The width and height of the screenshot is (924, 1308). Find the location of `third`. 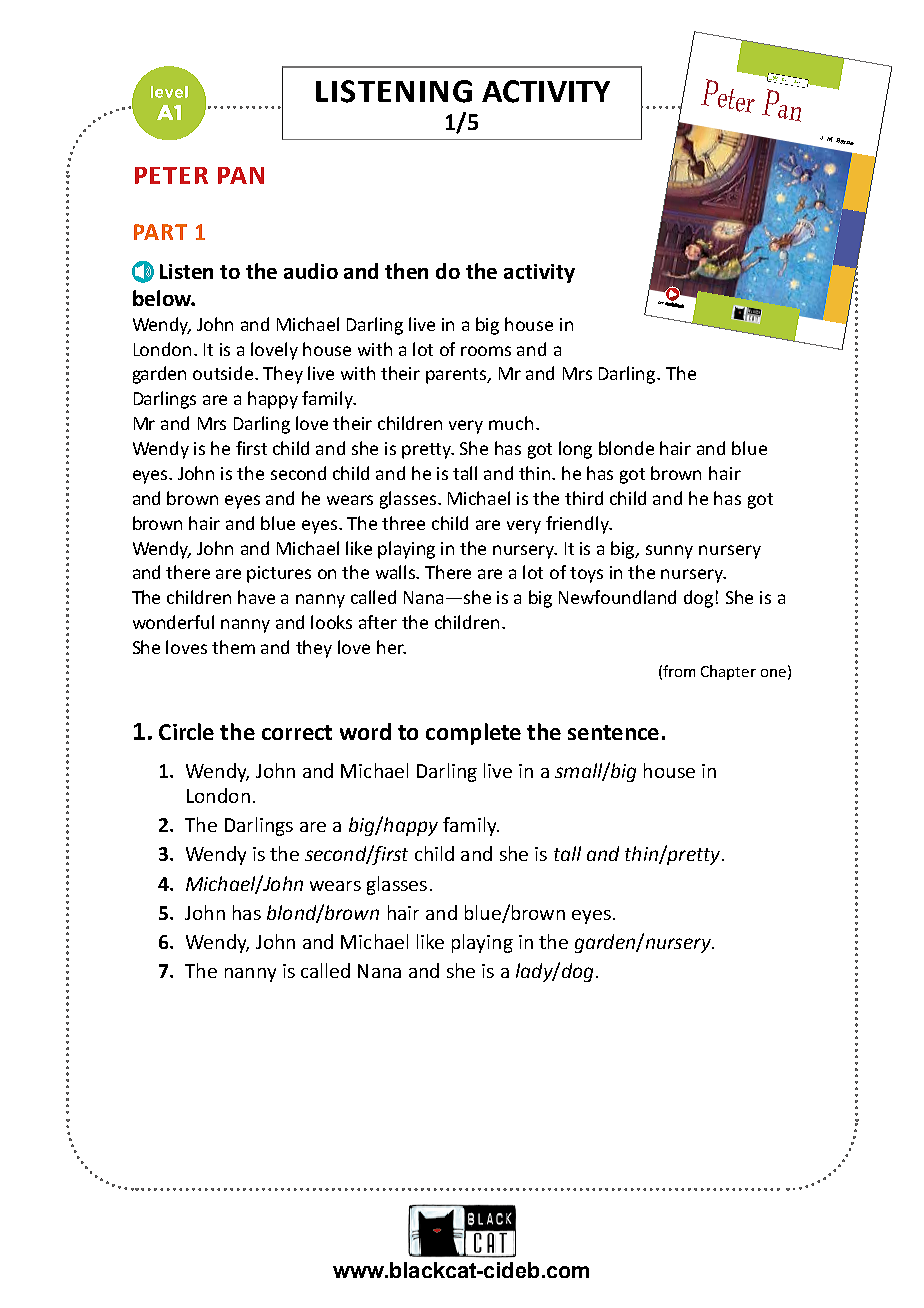

third is located at coordinates (584, 498).
